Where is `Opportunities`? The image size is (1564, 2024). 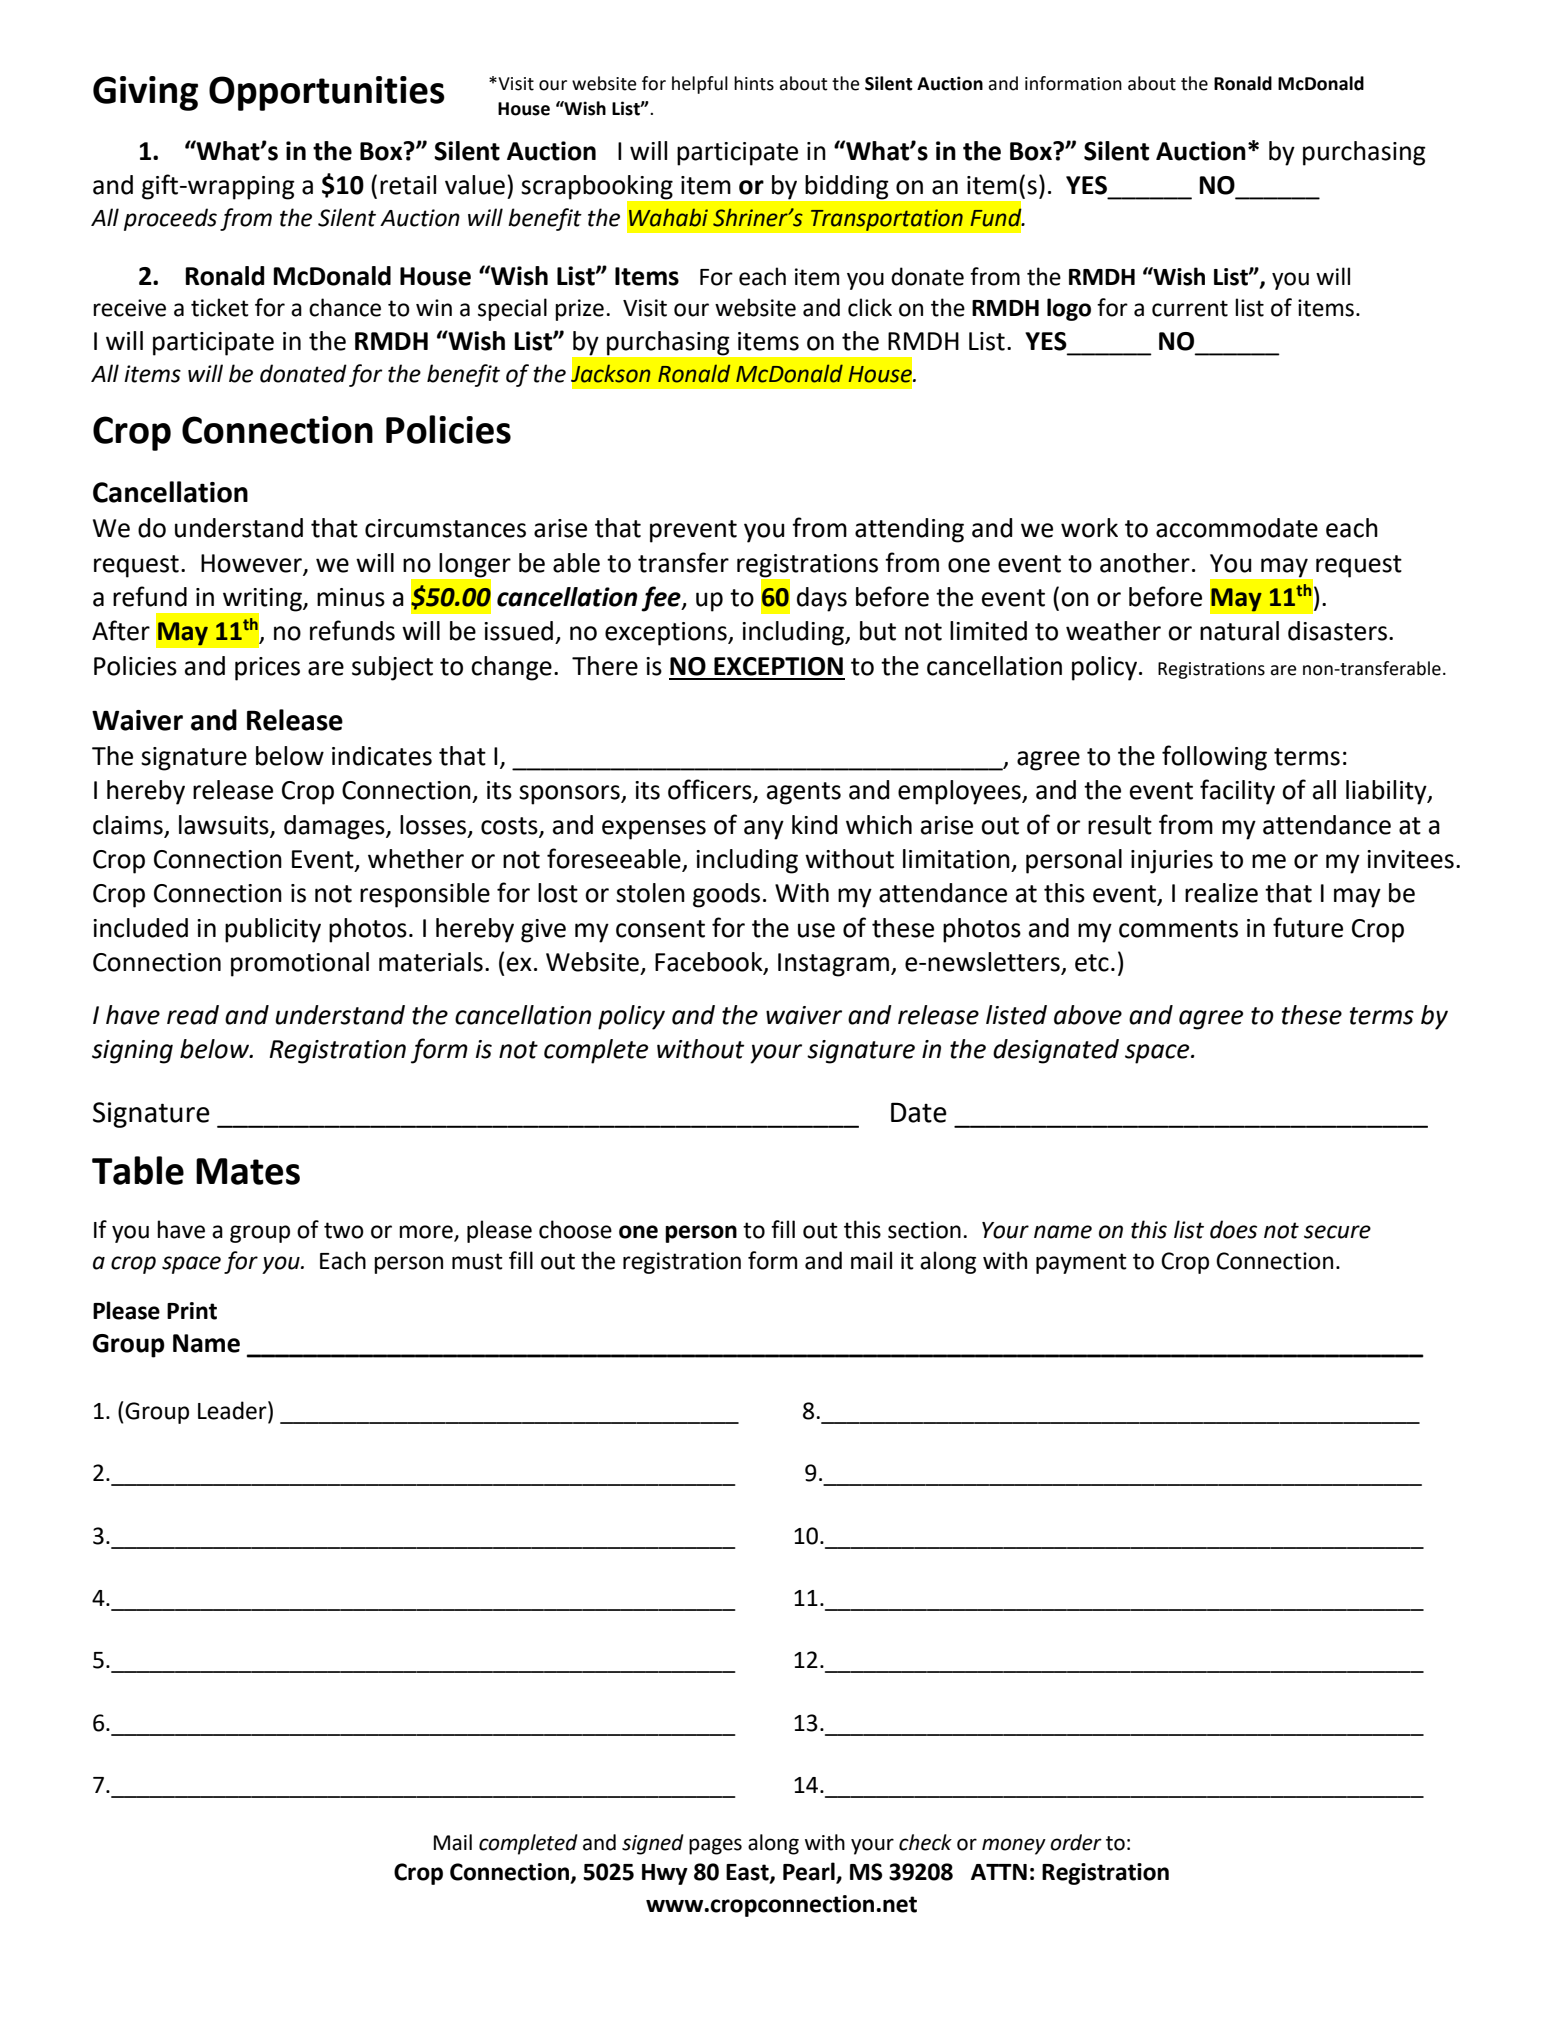 Opportunities is located at coordinates (327, 93).
